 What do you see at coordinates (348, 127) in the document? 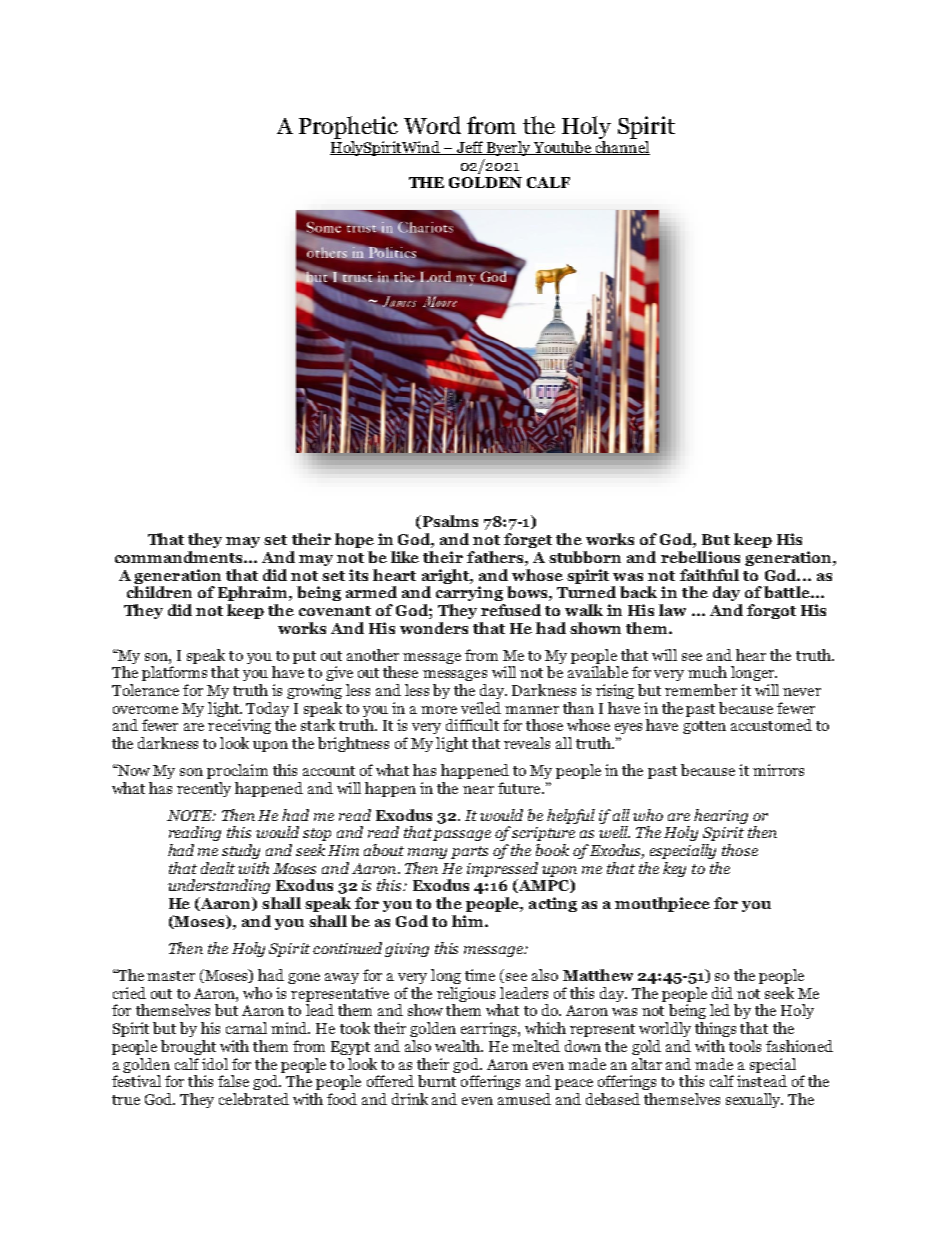
I see `Prophetic` at bounding box center [348, 127].
